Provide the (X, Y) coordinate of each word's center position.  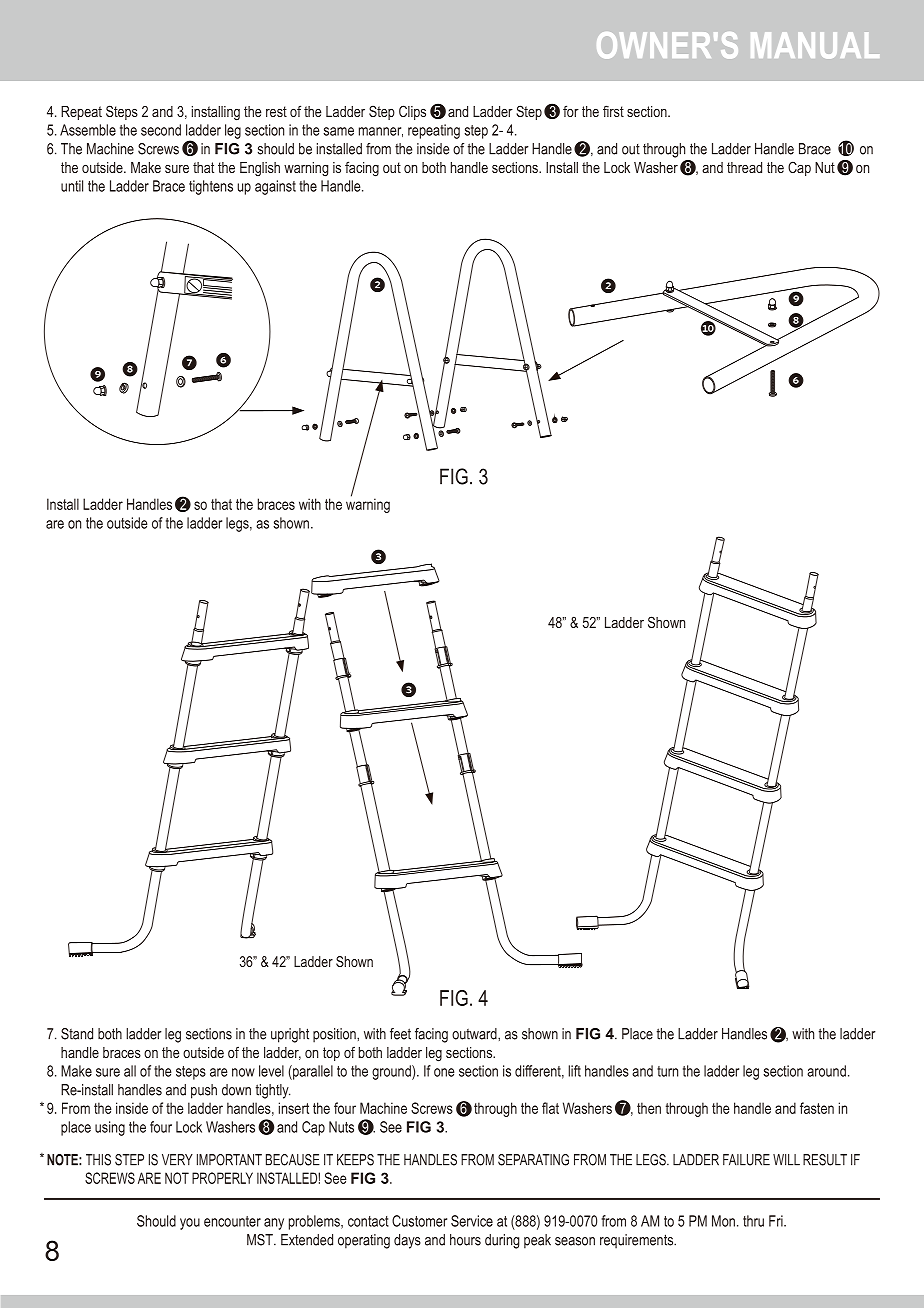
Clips (412, 112)
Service (472, 1221)
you (190, 1224)
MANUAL (815, 45)
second (161, 130)
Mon (723, 1221)
